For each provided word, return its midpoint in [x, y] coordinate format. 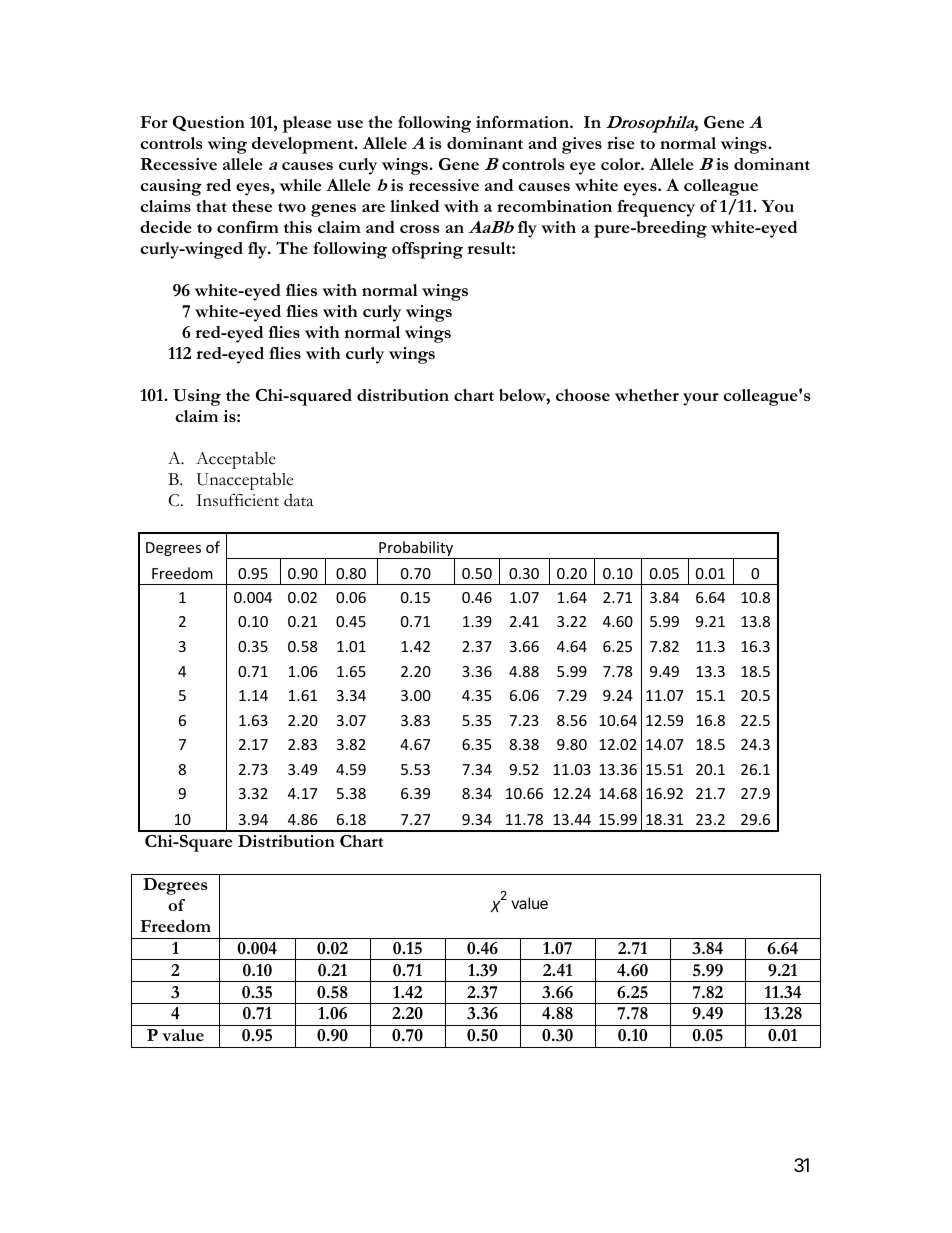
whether [647, 395]
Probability [416, 550]
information [523, 122]
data [298, 500]
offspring [427, 250]
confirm [248, 227]
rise [620, 143]
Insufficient [237, 500]
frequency [656, 208]
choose [583, 395]
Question [209, 123]
